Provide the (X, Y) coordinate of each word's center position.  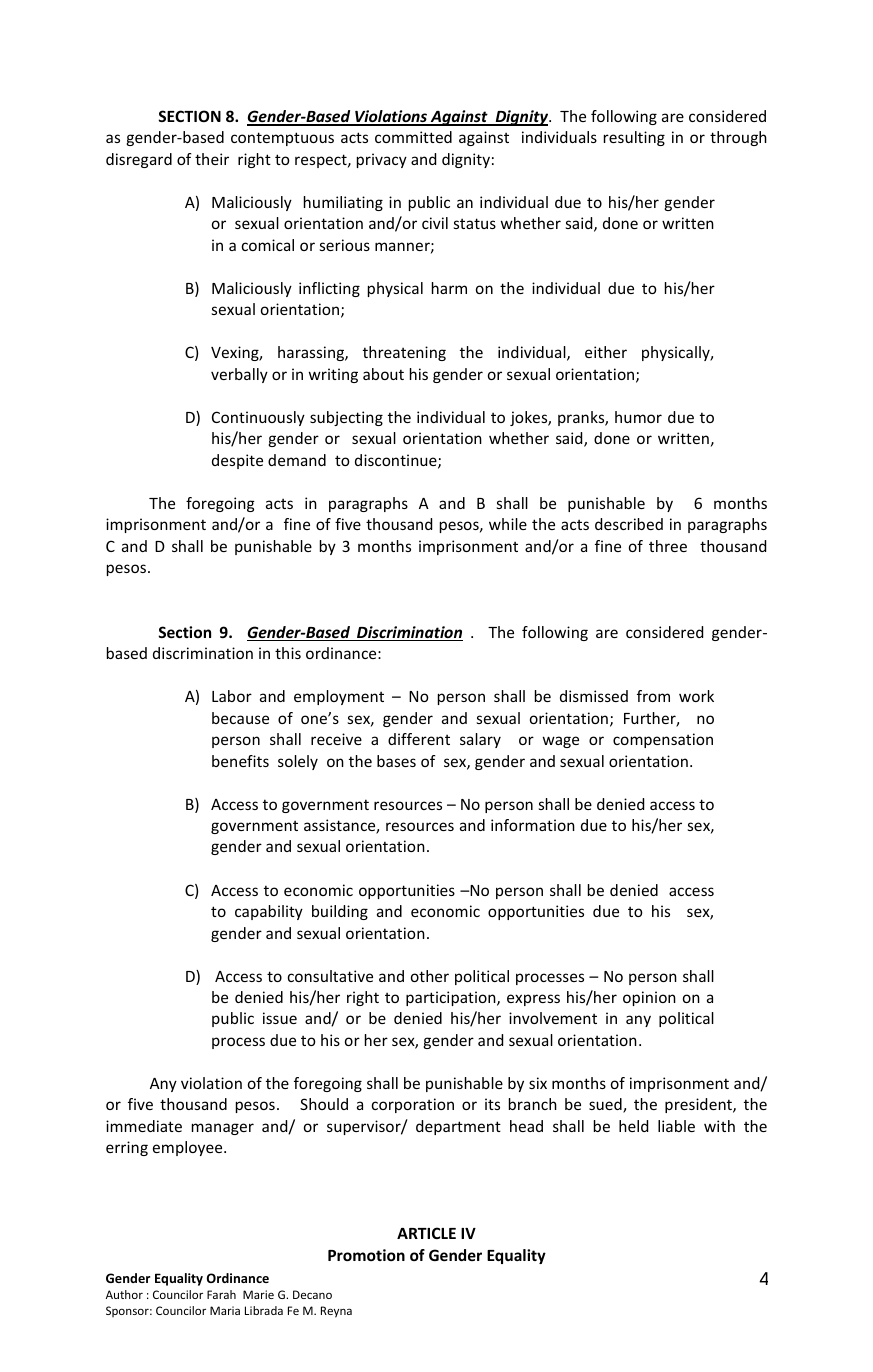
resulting (634, 138)
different (419, 739)
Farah (221, 1294)
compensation (663, 740)
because (240, 718)
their (212, 159)
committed (413, 137)
